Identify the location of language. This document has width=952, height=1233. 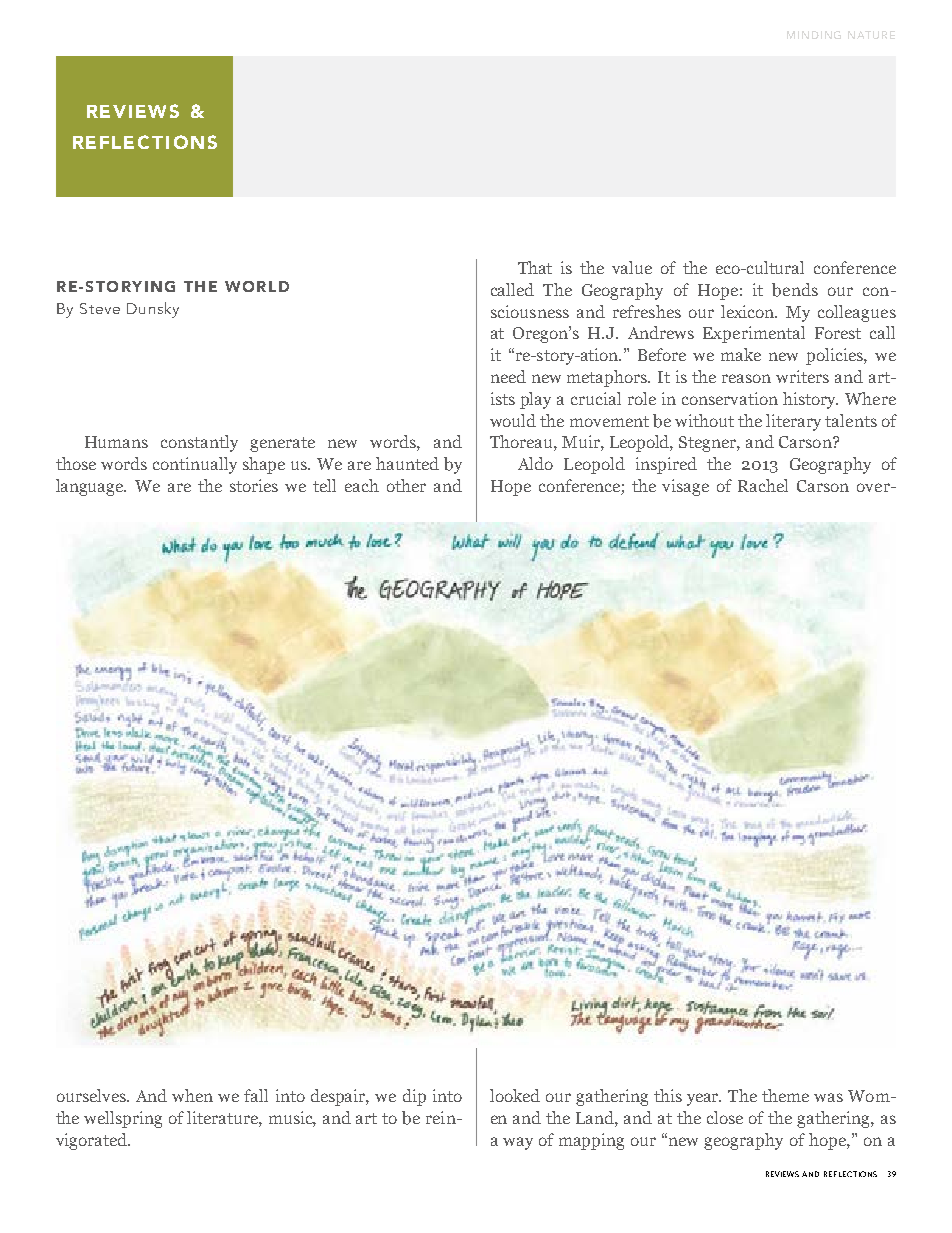
(91, 487).
